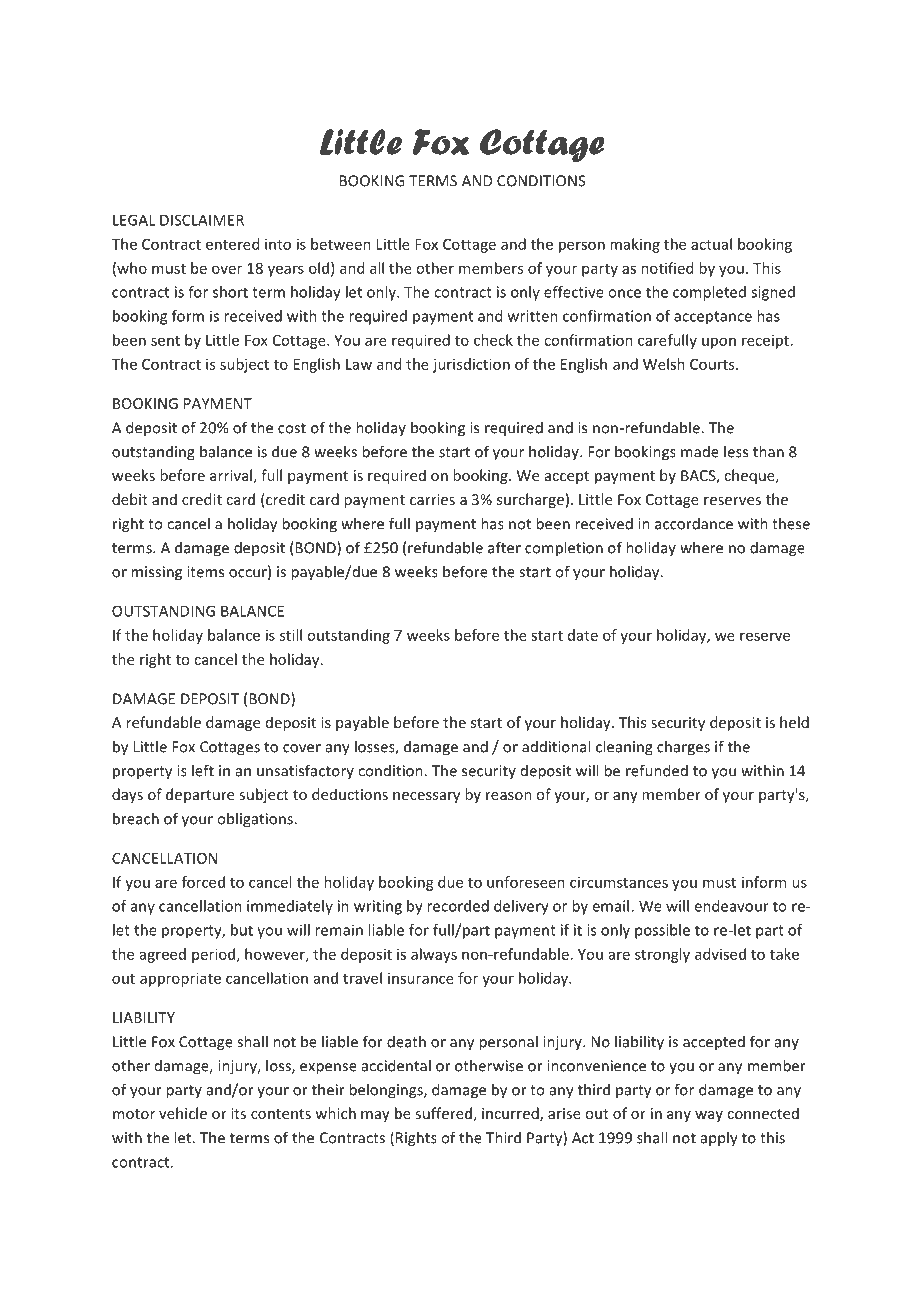  Describe the element at coordinates (232, 244) in the image. I see `entered` at that location.
